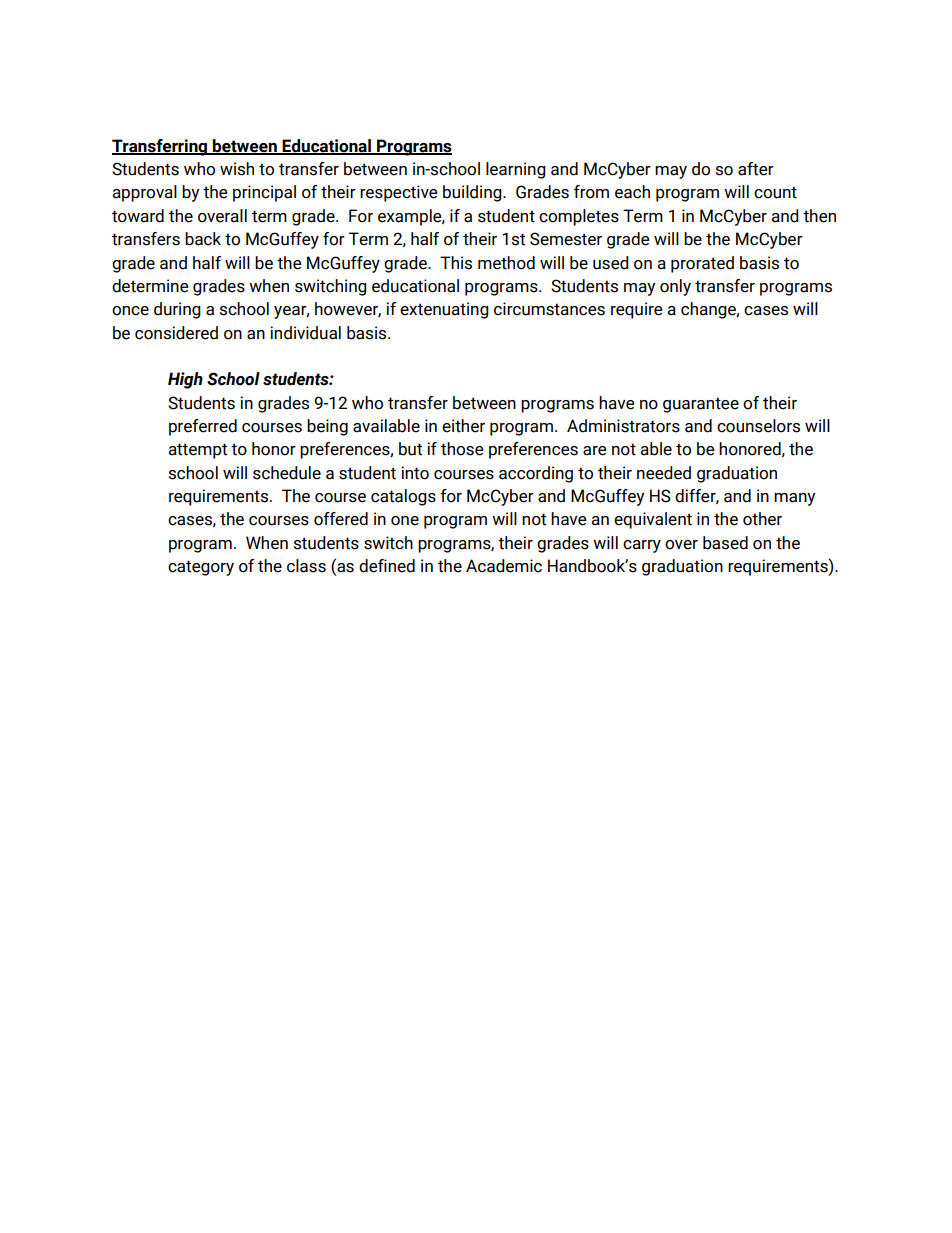  I want to click on after, so click(756, 169).
